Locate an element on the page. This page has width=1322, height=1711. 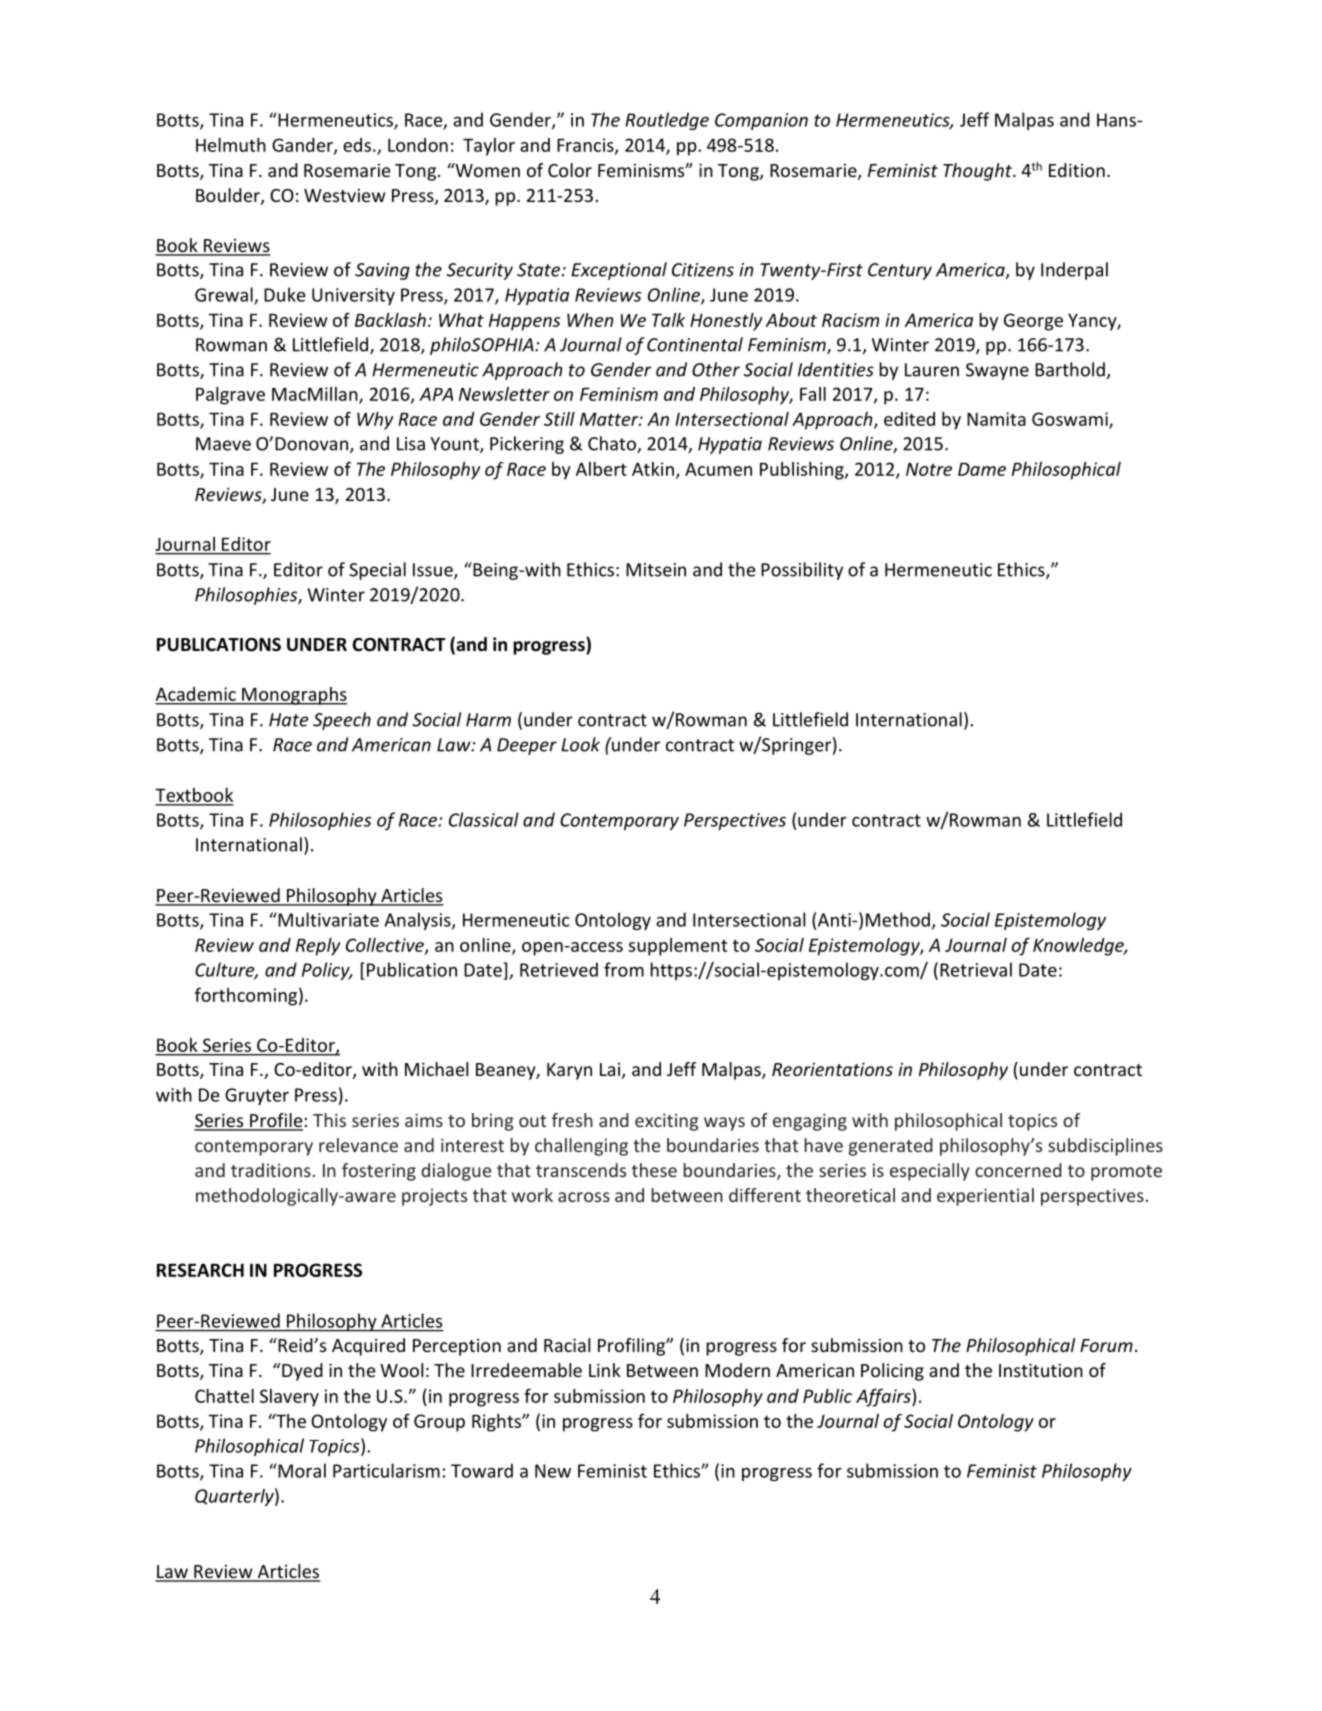
Possibility is located at coordinates (802, 571).
